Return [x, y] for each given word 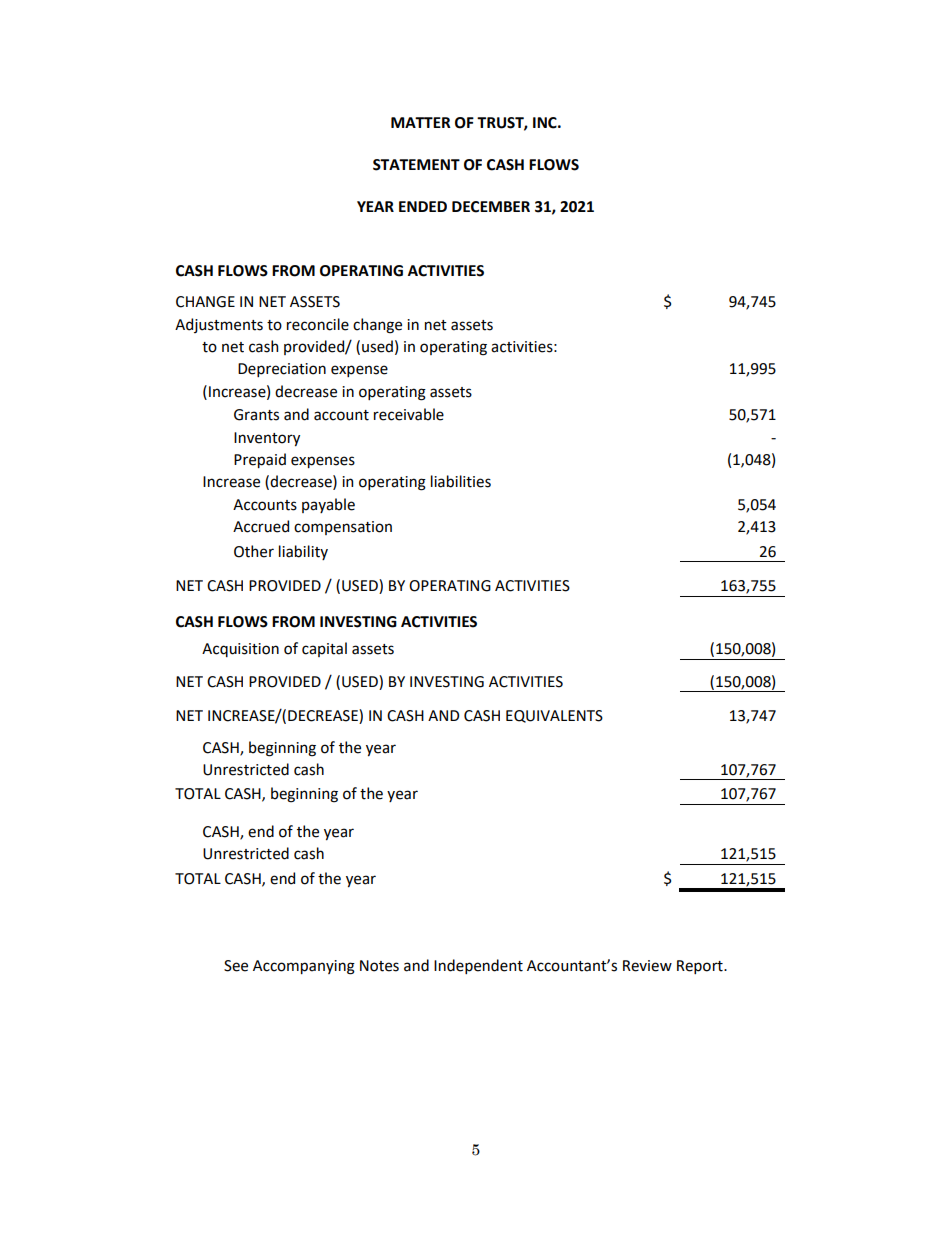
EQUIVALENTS [554, 716]
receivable [409, 414]
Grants [256, 415]
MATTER [421, 122]
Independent [478, 966]
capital [324, 649]
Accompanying [304, 967]
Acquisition [240, 650]
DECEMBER [491, 207]
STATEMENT [416, 165]
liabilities [461, 481]
